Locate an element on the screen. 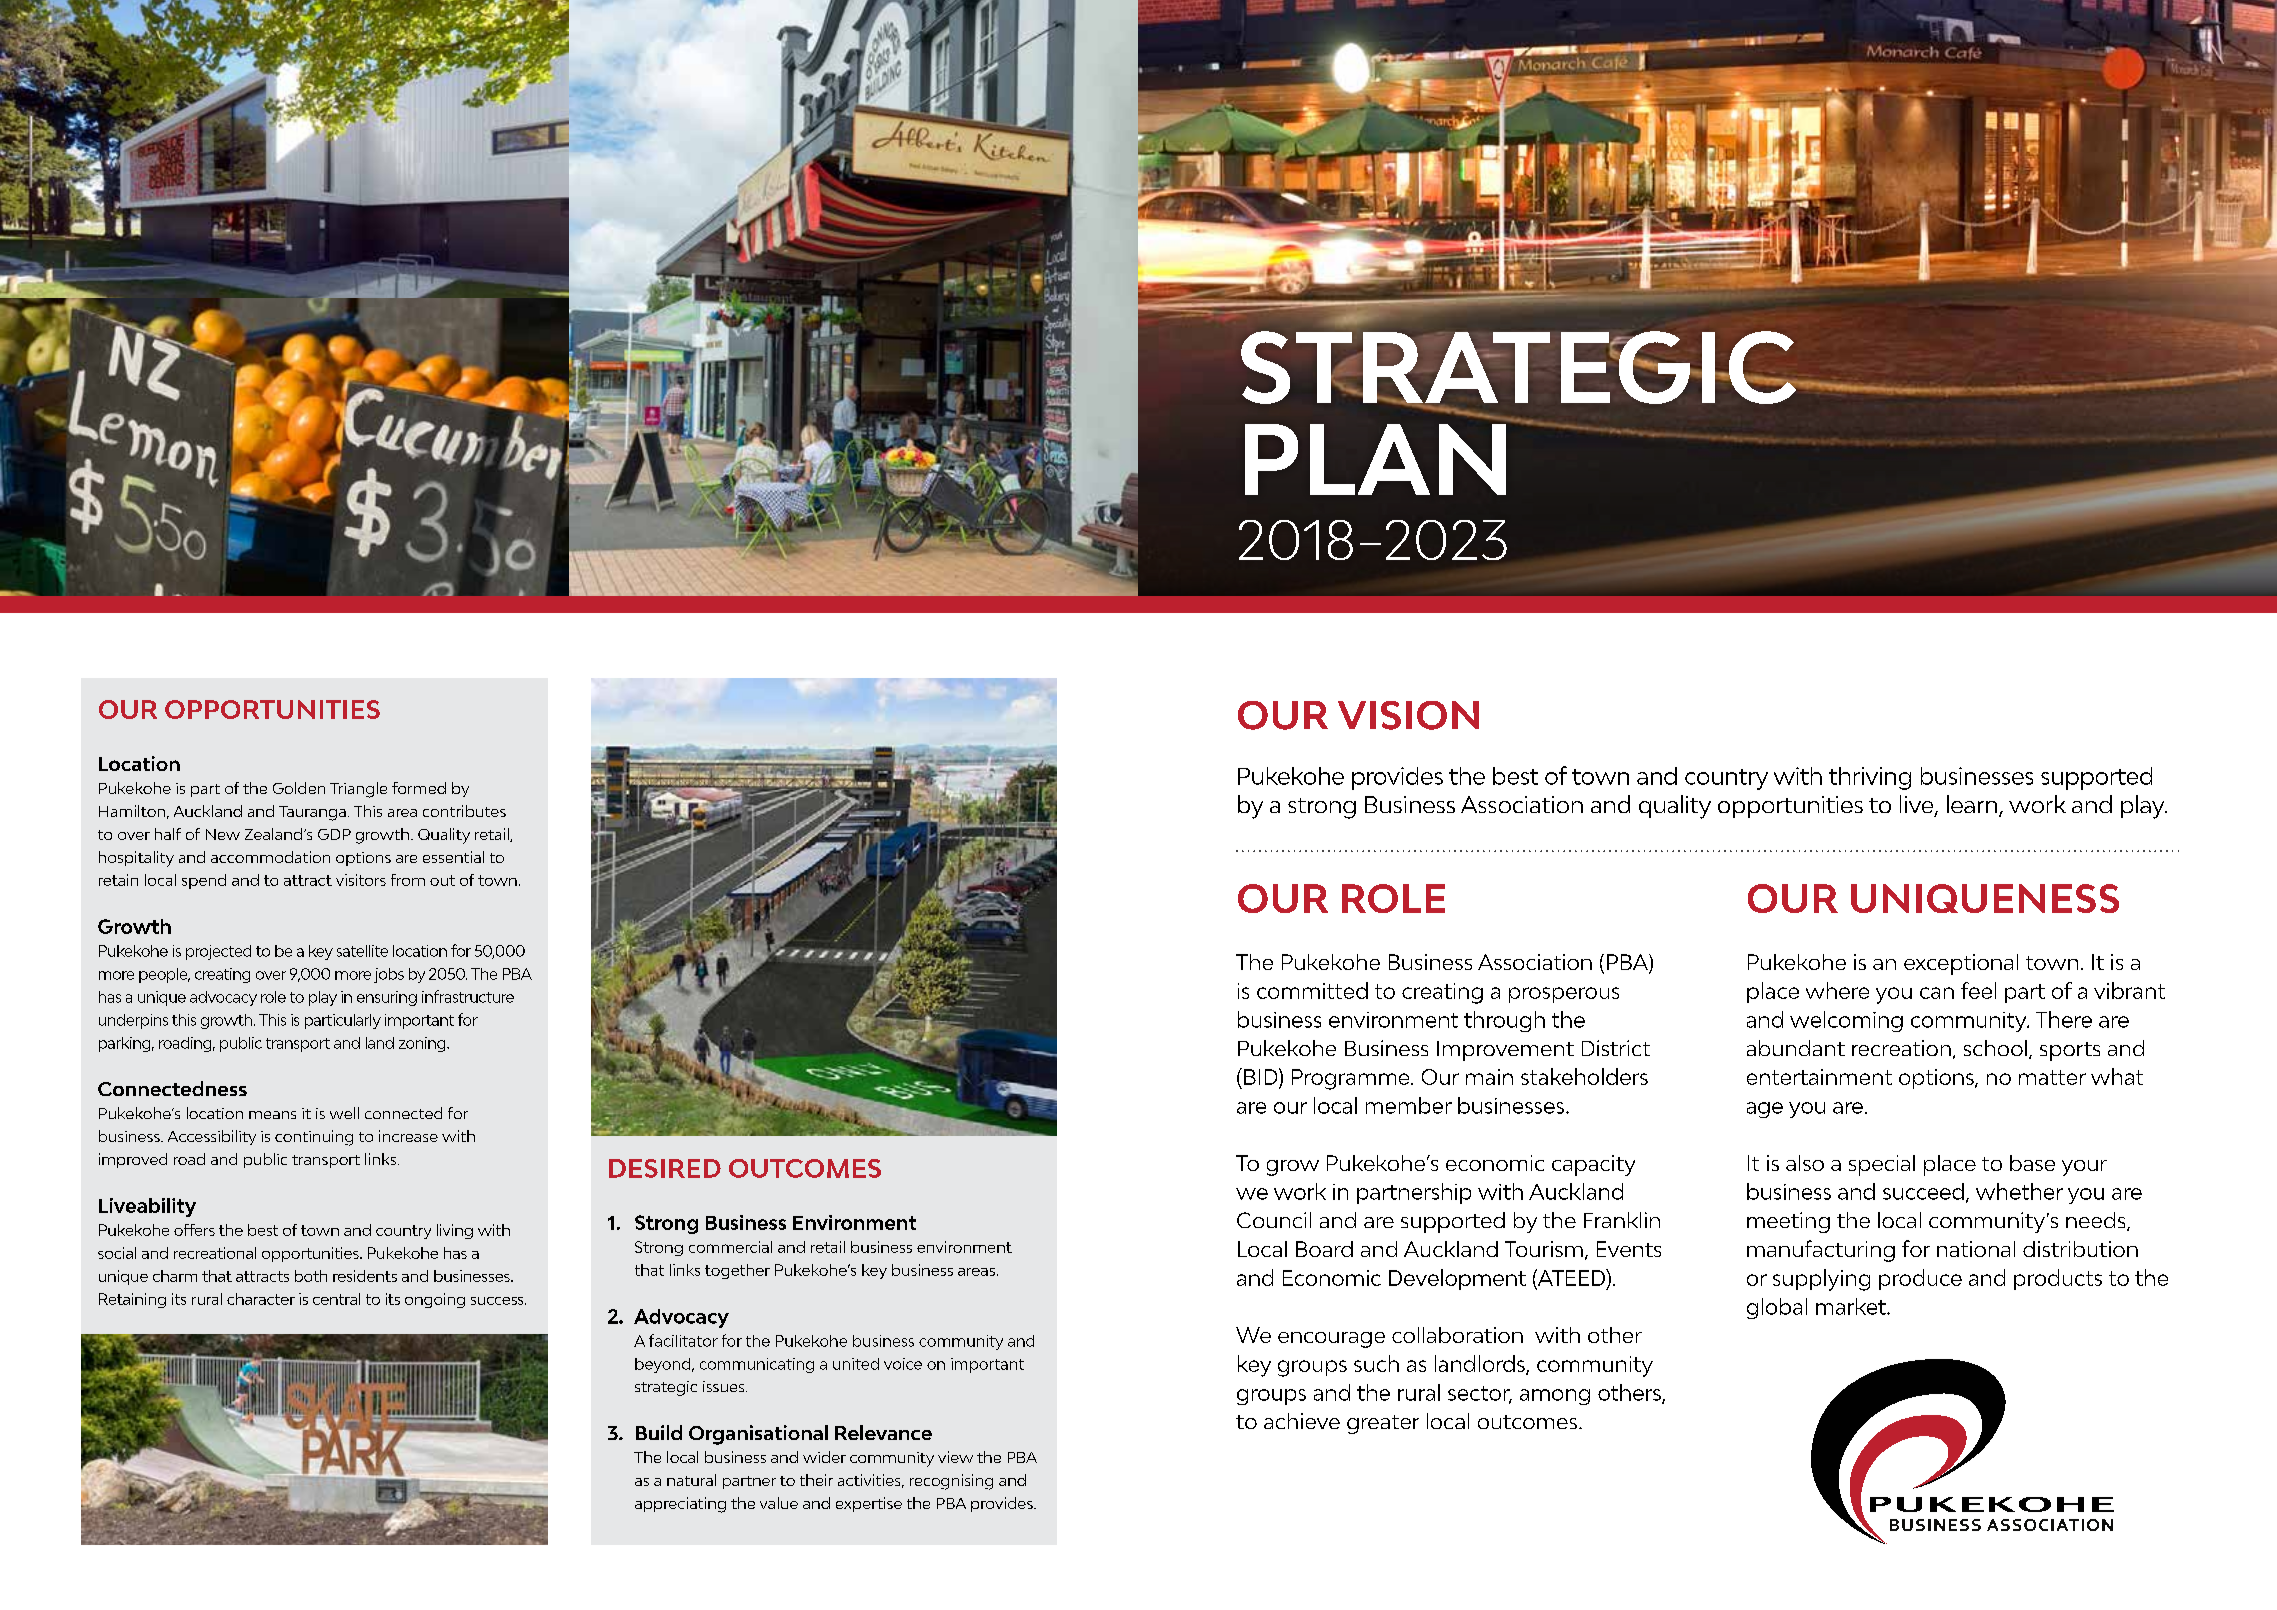 This screenshot has height=1610, width=2277. contributes is located at coordinates (464, 811).
